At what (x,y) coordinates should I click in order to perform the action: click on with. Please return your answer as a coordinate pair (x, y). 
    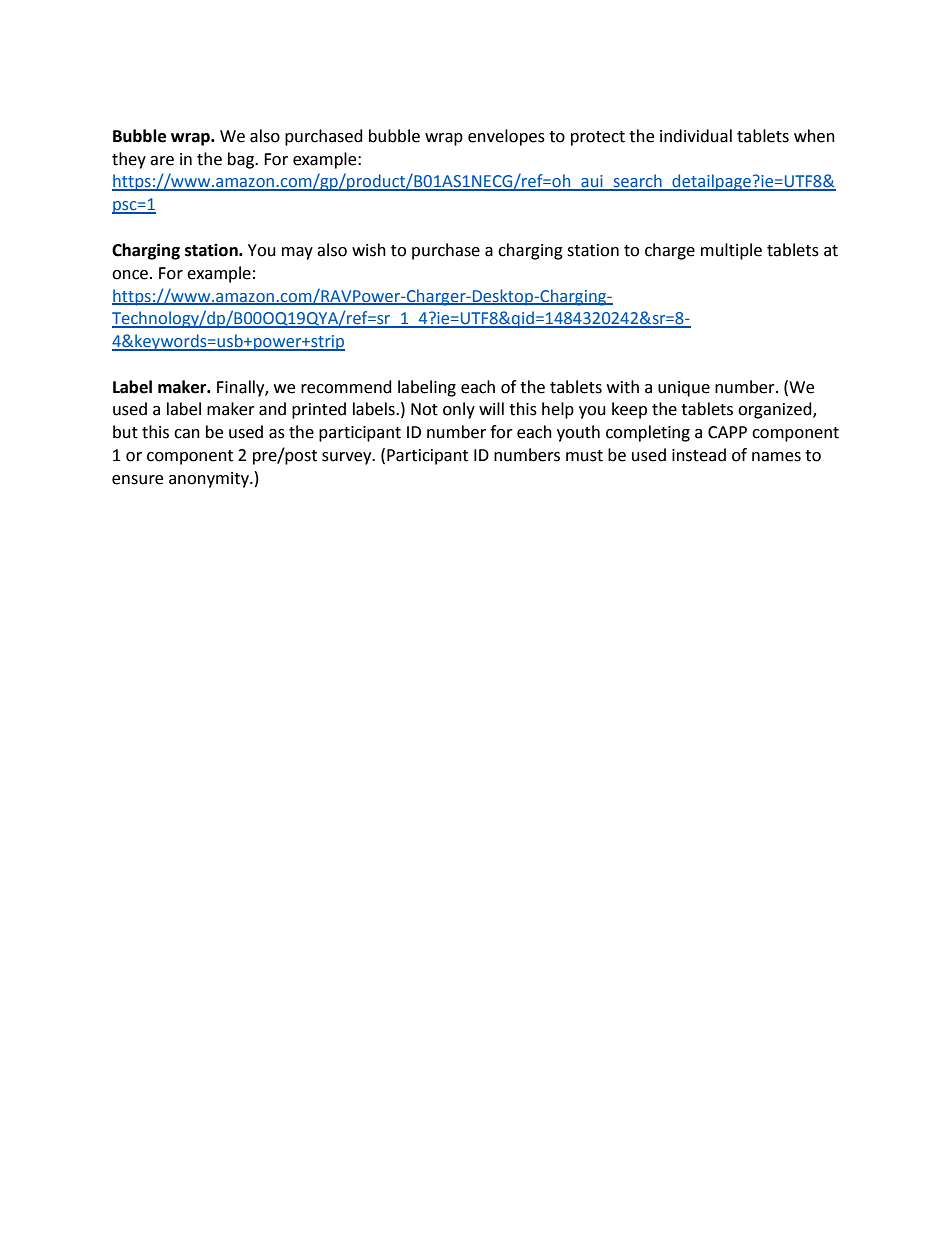
    Looking at the image, I should click on (623, 387).
